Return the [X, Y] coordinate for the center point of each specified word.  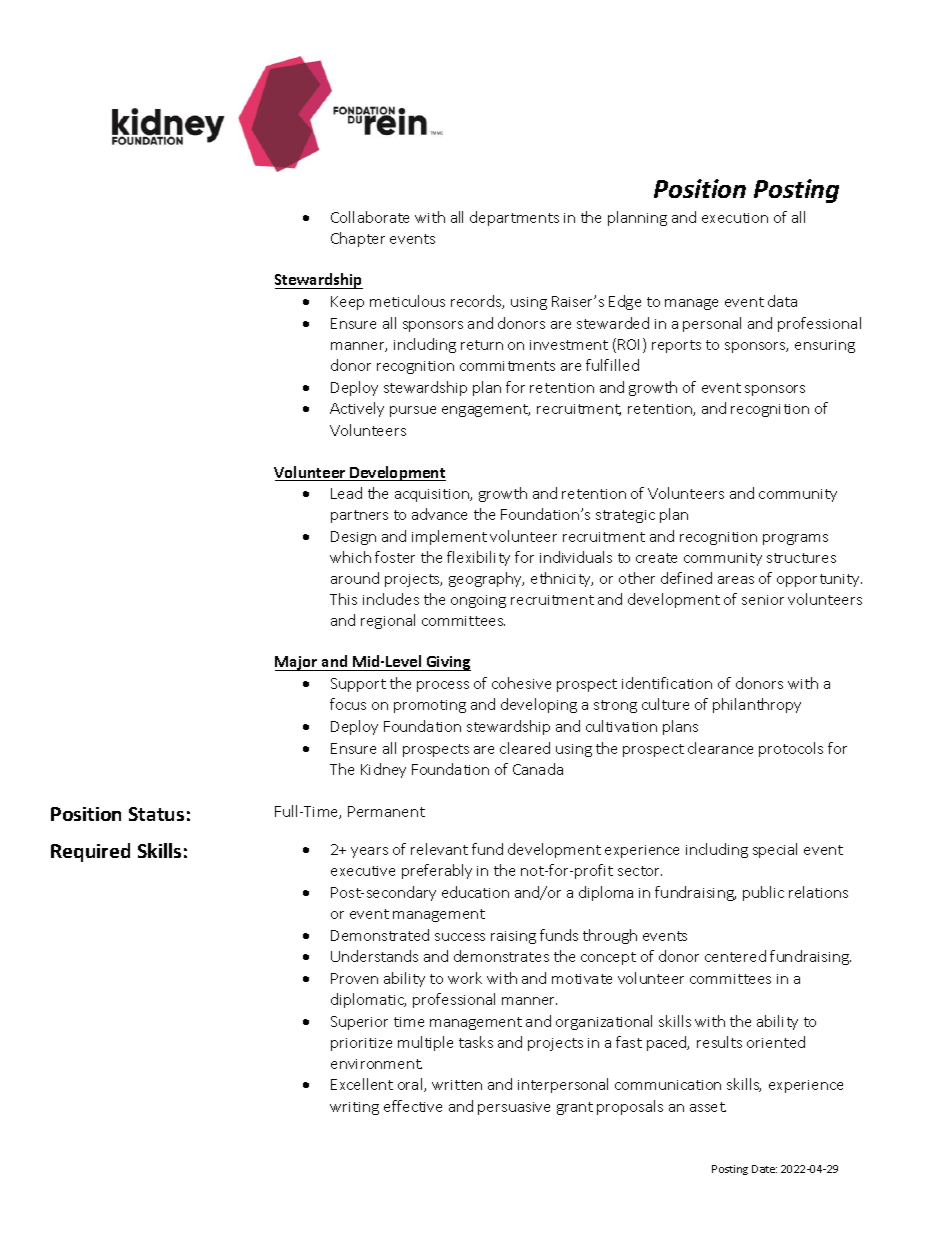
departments [514, 218]
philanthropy [757, 705]
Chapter [358, 239]
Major [297, 663]
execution [735, 218]
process [443, 686]
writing [354, 1108]
